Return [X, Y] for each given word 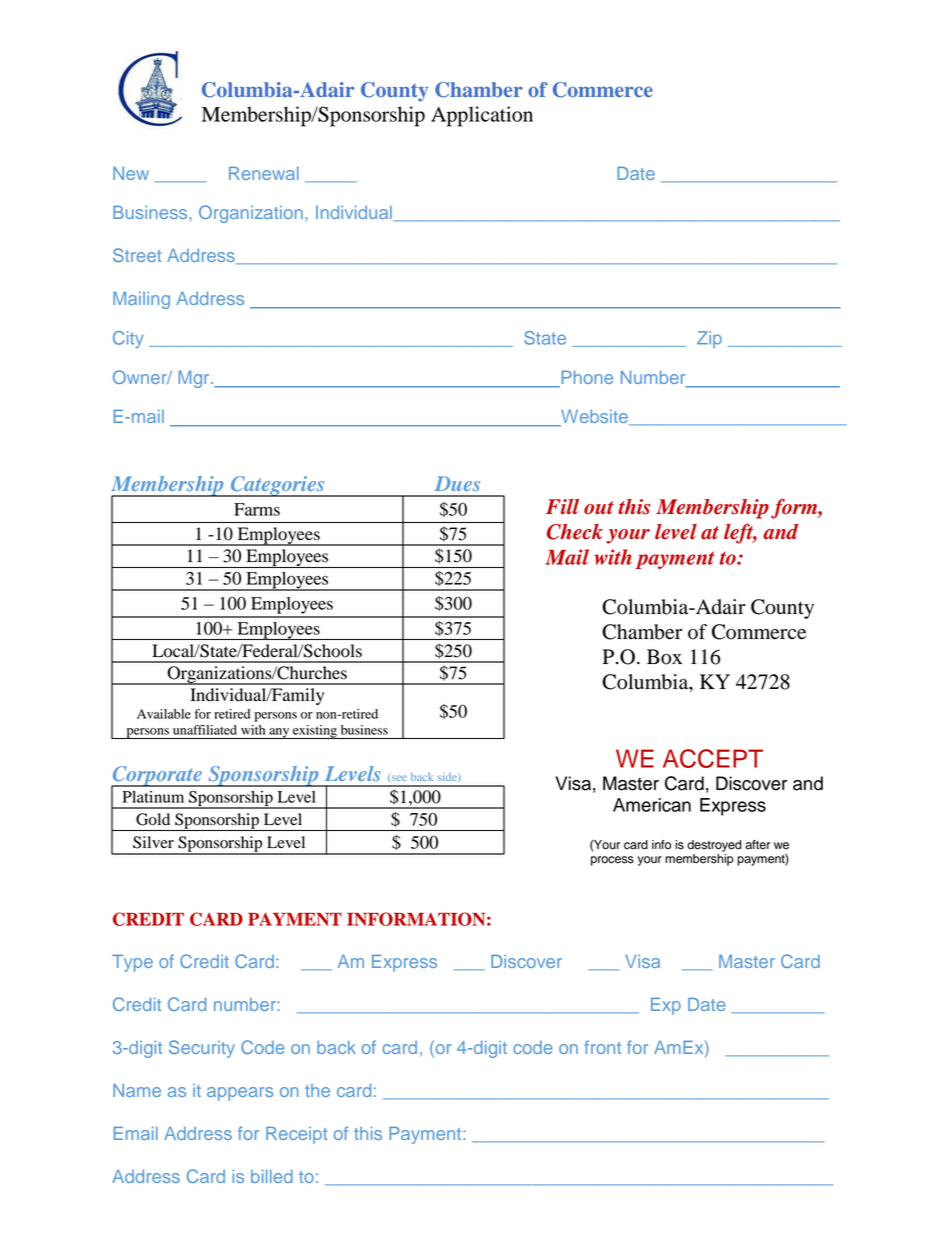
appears [240, 1094]
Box [664, 657]
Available [164, 714]
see [399, 778]
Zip [709, 339]
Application [482, 116]
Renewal [264, 173]
